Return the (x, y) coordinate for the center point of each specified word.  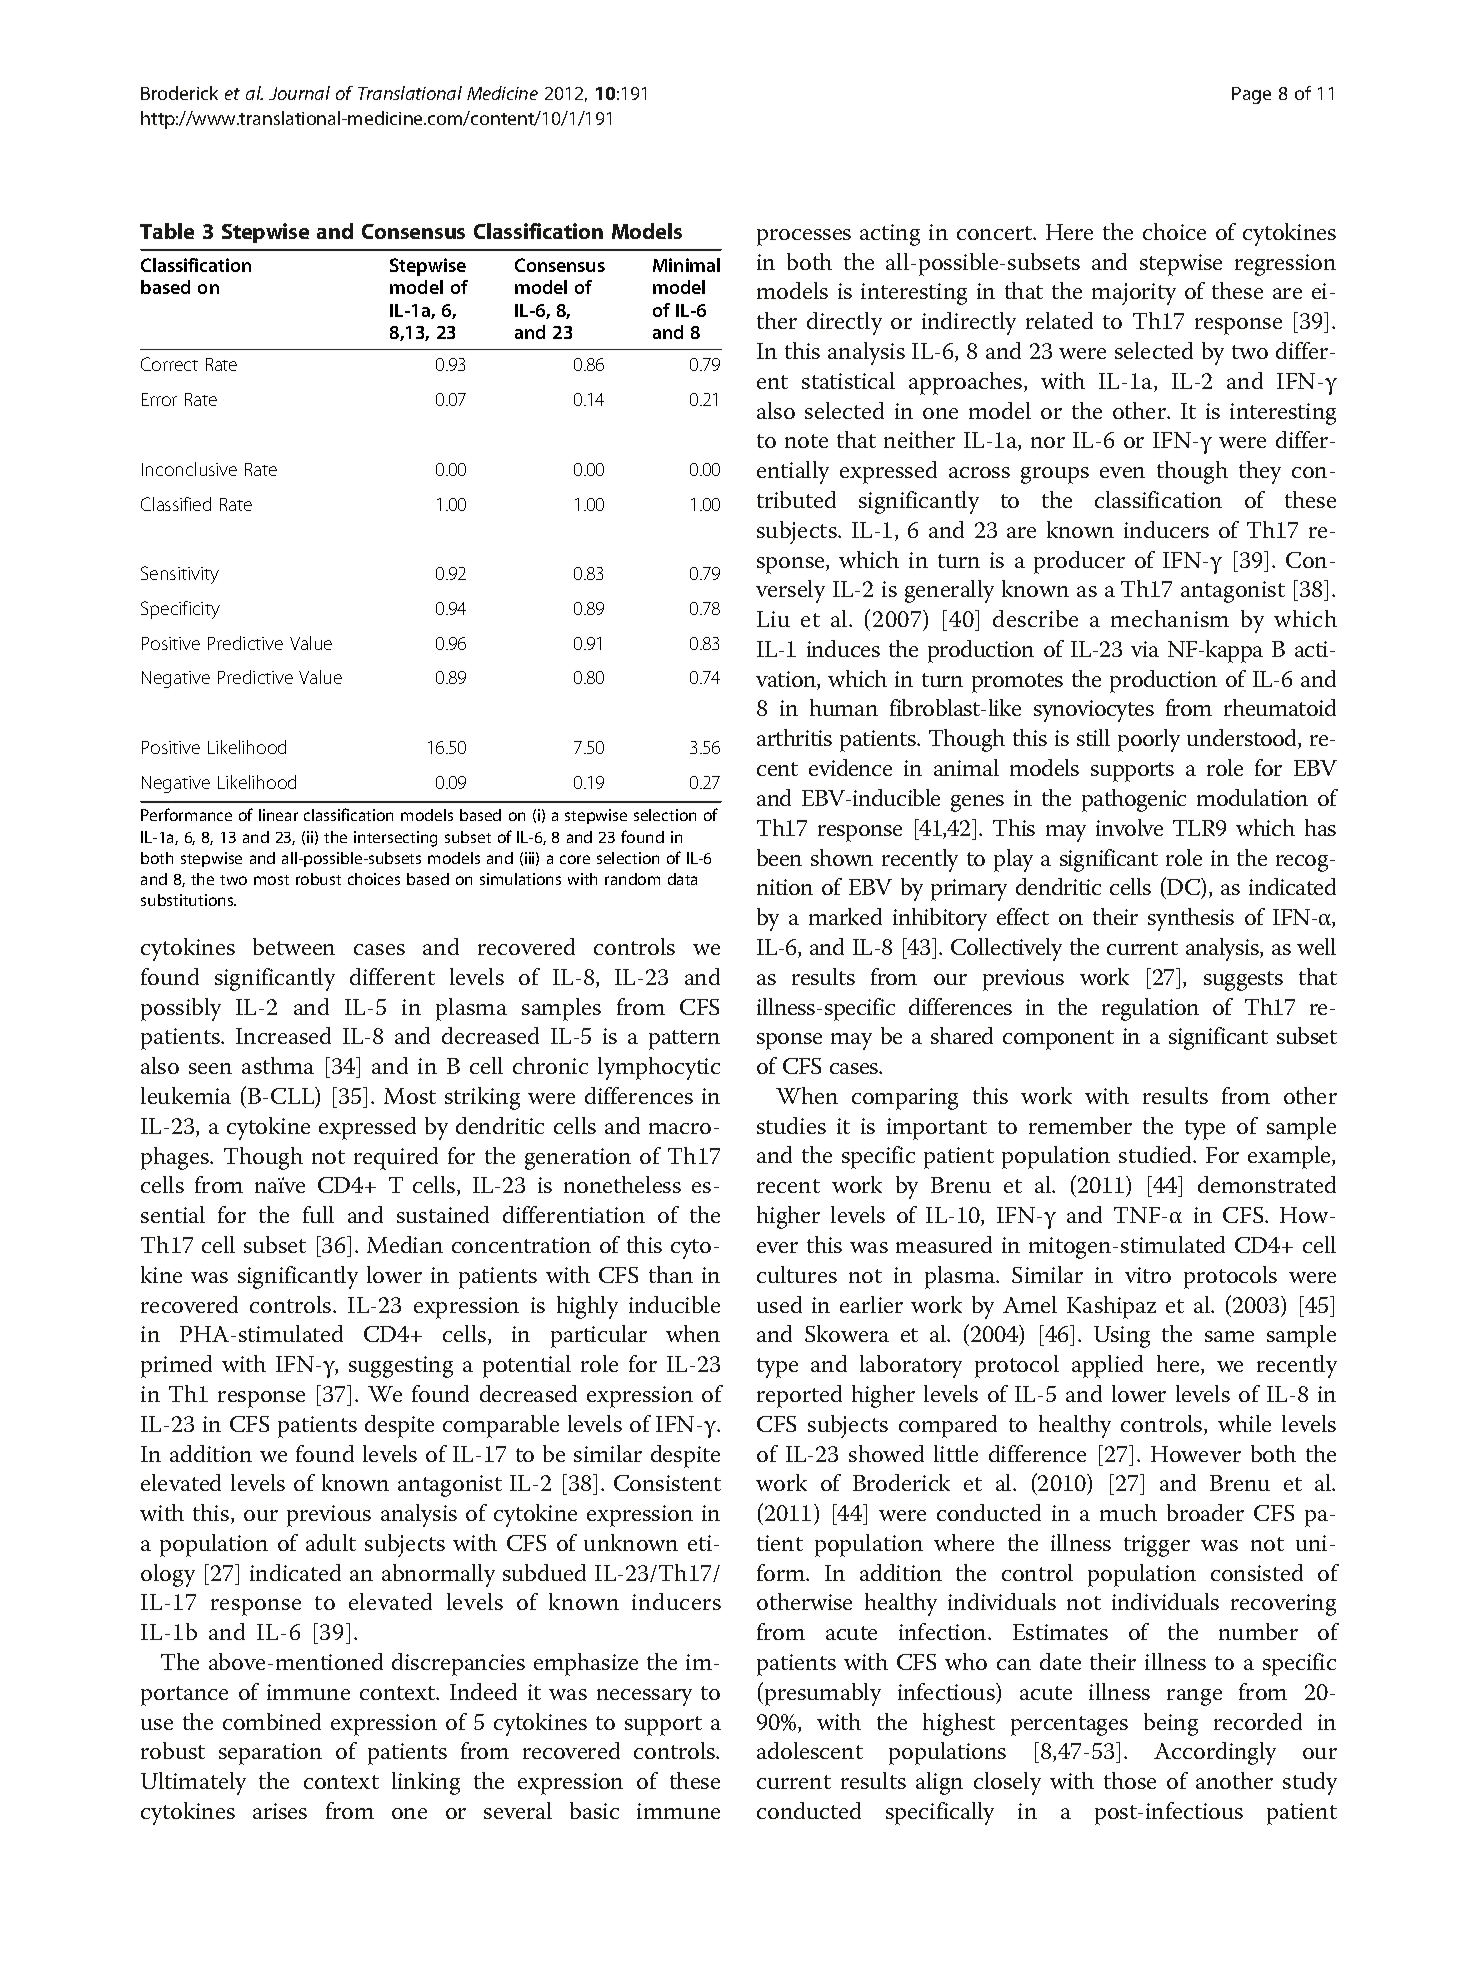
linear (278, 815)
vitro (1148, 1275)
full (318, 1214)
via (1145, 649)
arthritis (794, 737)
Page (1251, 95)
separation (270, 1754)
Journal (299, 93)
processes (804, 237)
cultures (797, 1274)
